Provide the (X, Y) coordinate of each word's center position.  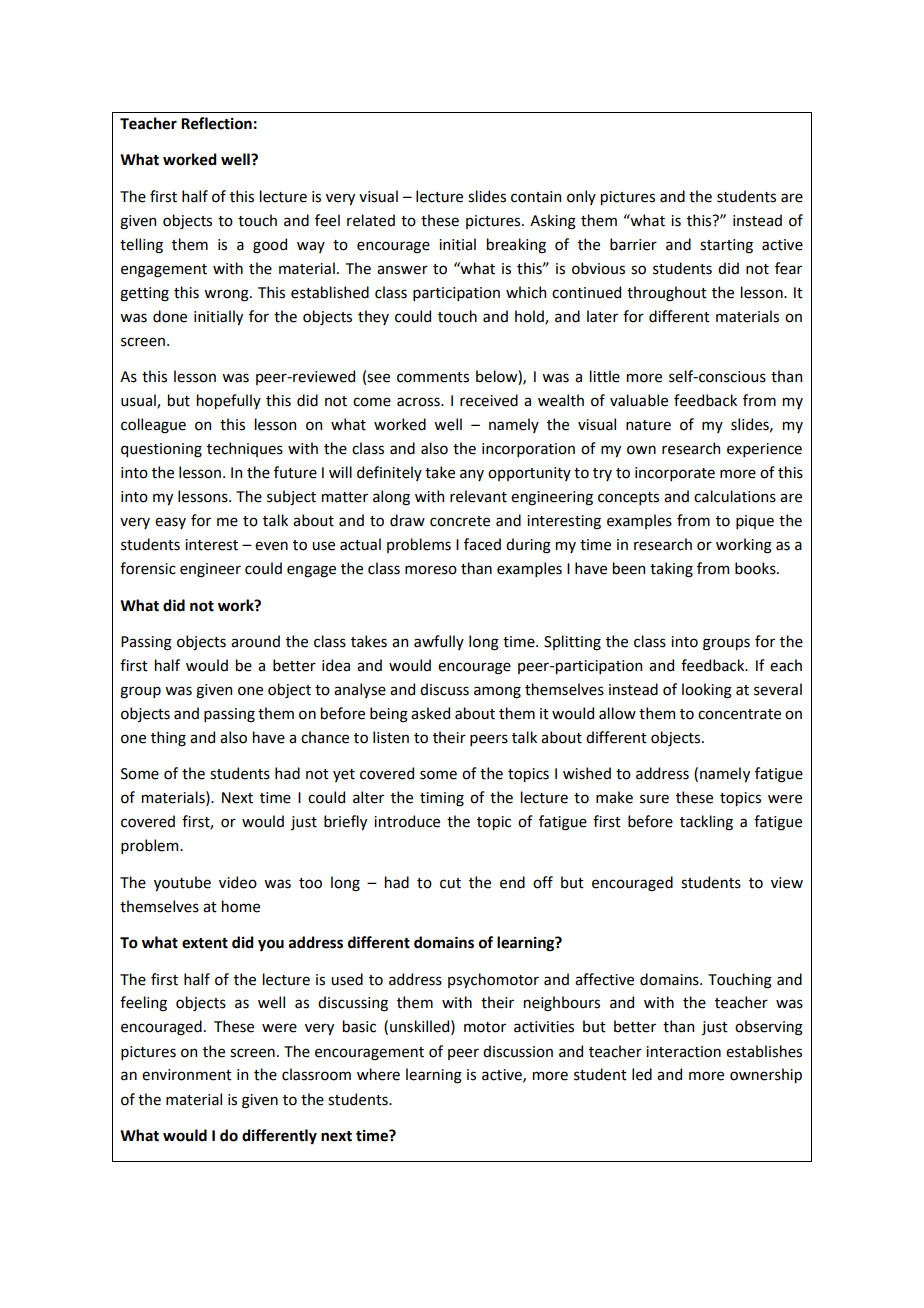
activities (544, 1027)
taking (671, 570)
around (255, 641)
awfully (439, 642)
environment (187, 1075)
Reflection (216, 123)
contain (536, 197)
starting (726, 246)
